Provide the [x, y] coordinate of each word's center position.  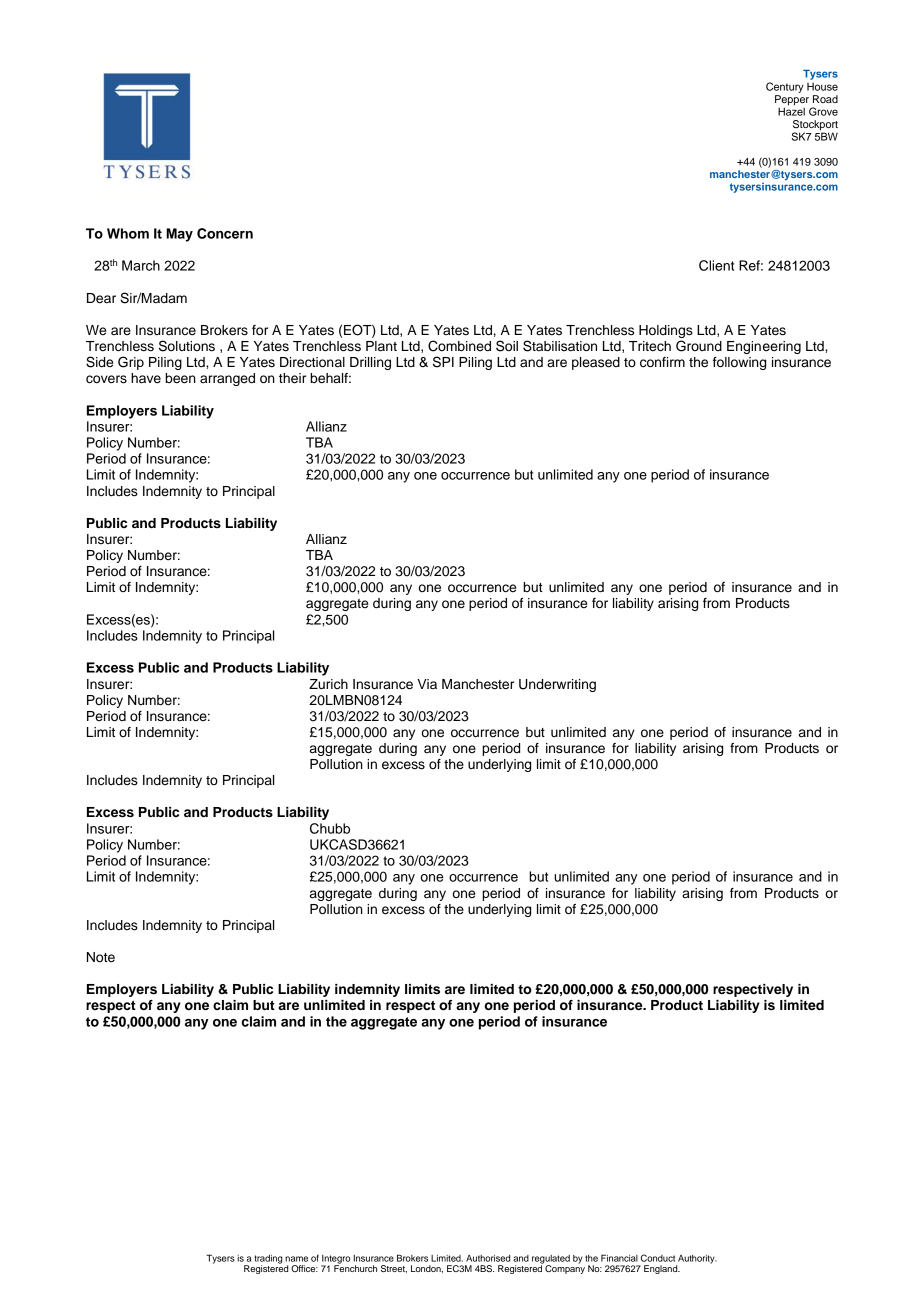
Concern [225, 233]
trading [268, 1260]
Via [427, 684]
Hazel [791, 110]
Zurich [328, 684]
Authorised [488, 1258]
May [179, 235]
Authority [696, 1260]
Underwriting [557, 685]
